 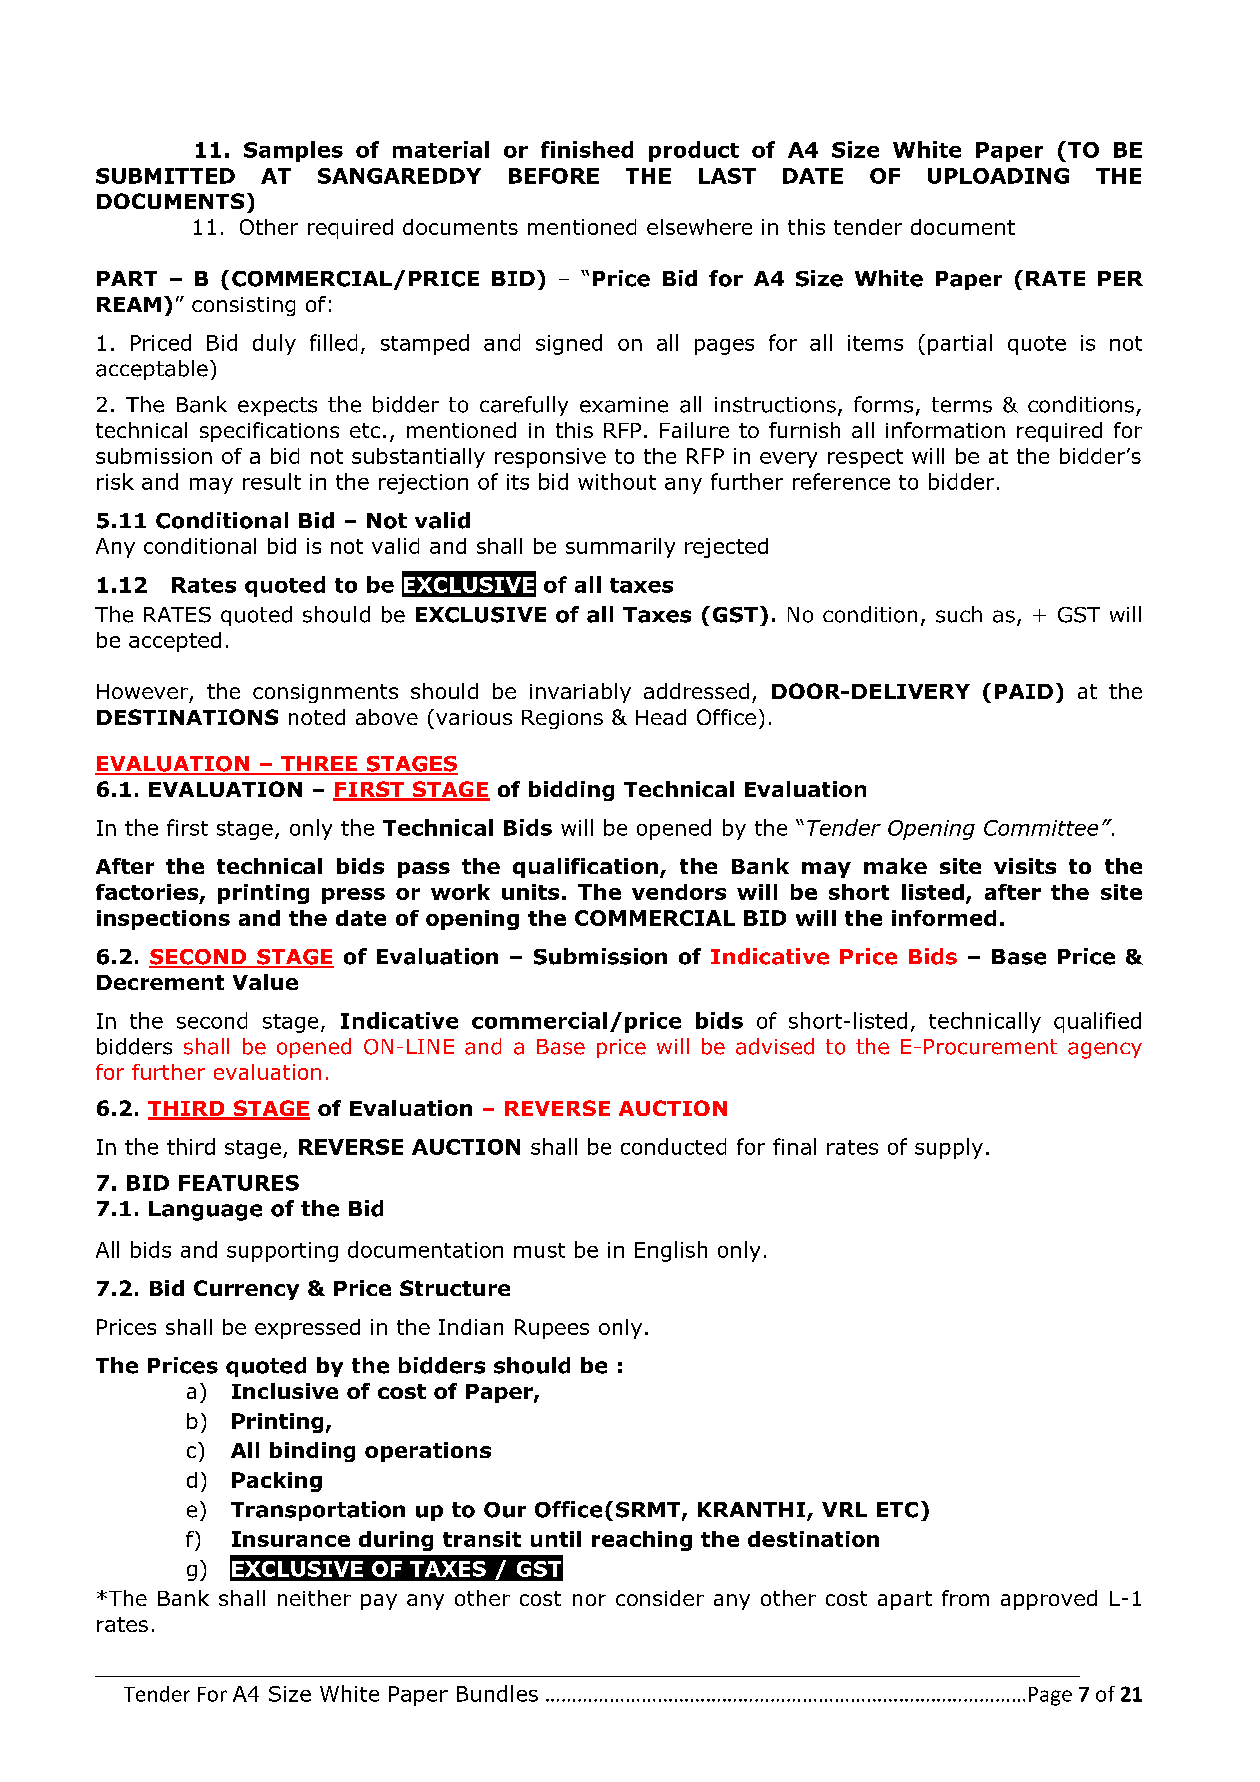 I want to click on supply, so click(x=949, y=1148).
